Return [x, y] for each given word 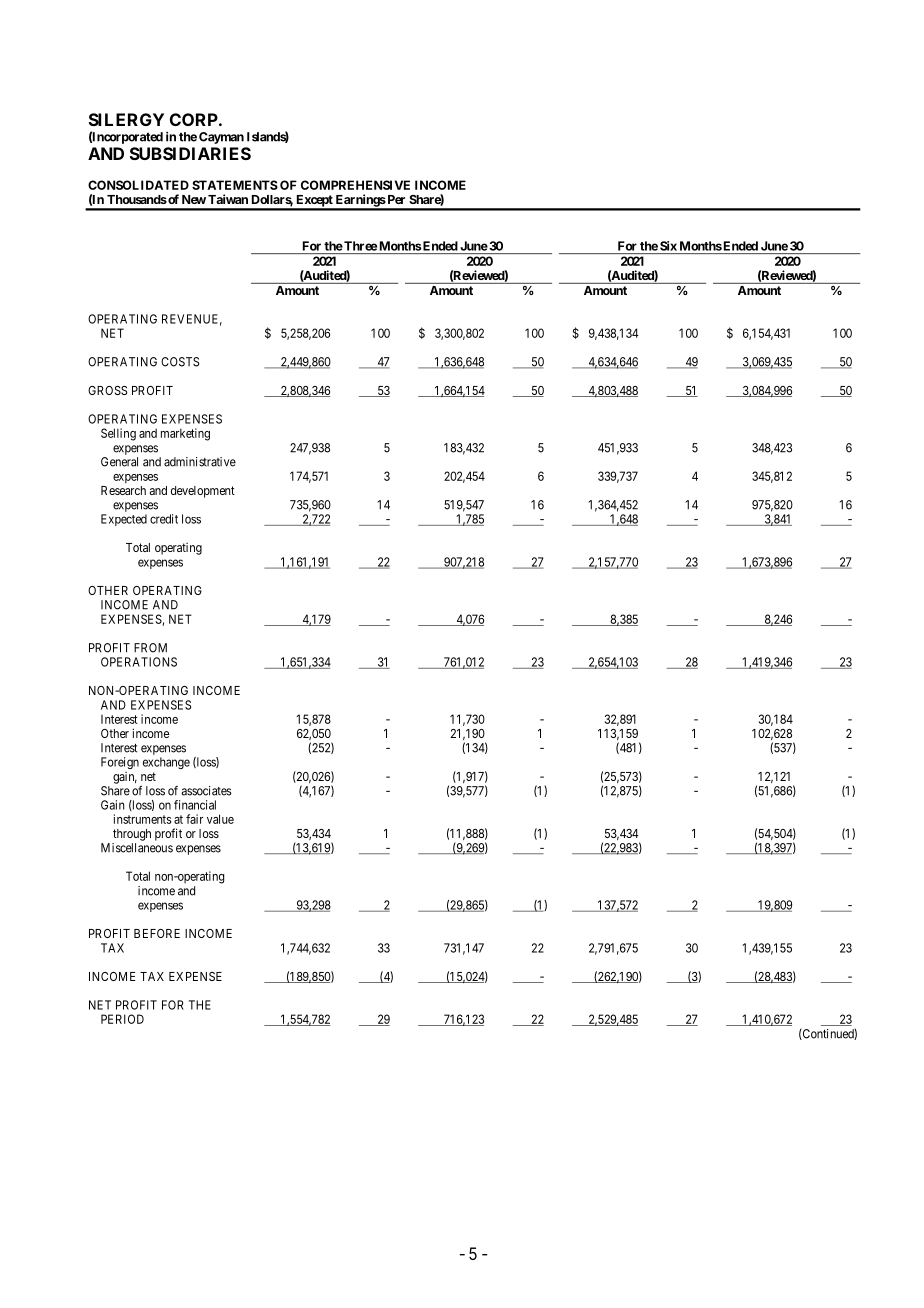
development [203, 492]
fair [194, 819]
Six [668, 246]
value [220, 819]
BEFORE [157, 933]
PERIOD [122, 1019]
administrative [200, 462]
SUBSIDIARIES [190, 153]
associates [206, 791]
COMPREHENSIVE [355, 185]
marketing [185, 434]
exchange [166, 763]
